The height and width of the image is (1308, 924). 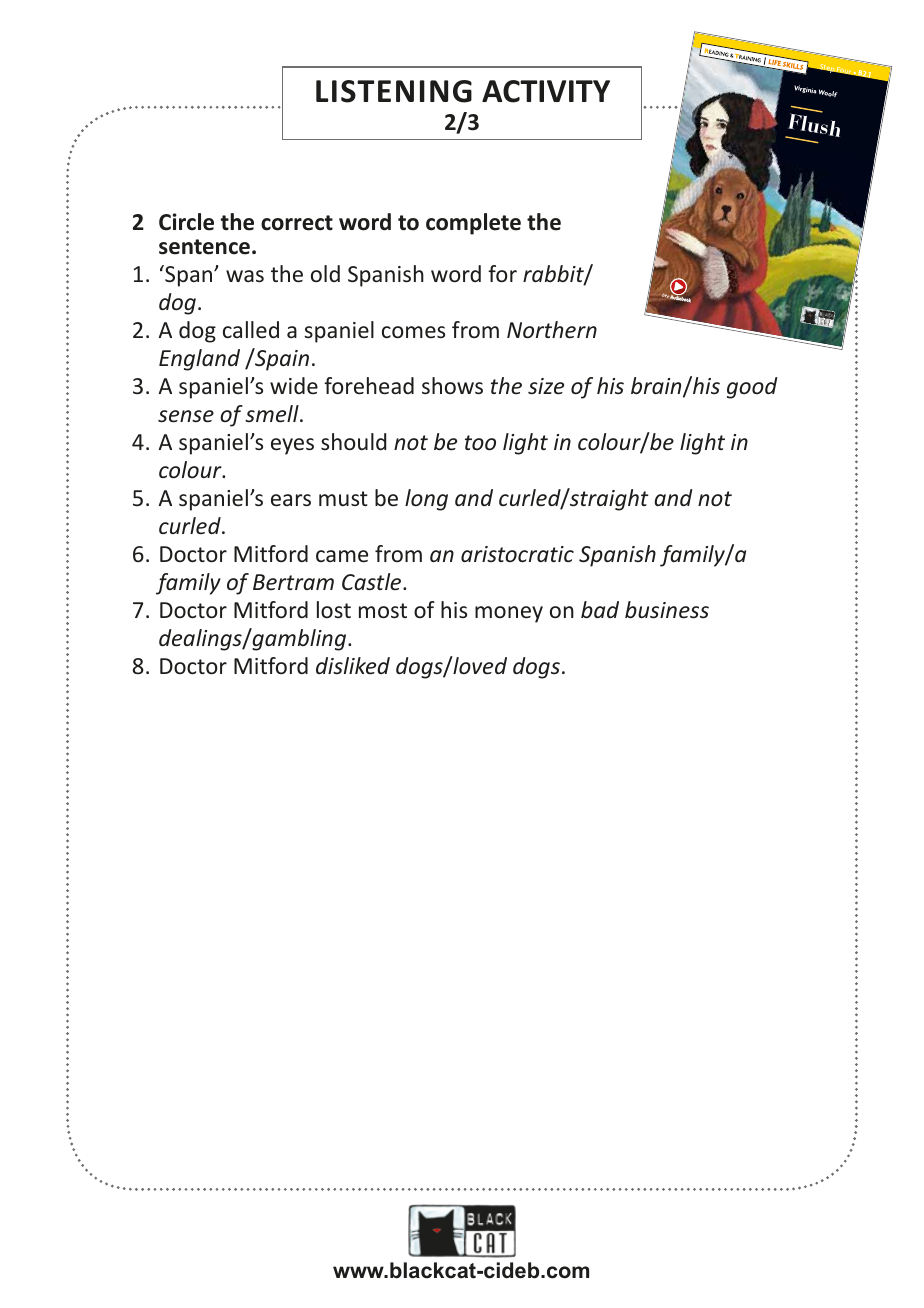 I want to click on was, so click(x=245, y=276).
